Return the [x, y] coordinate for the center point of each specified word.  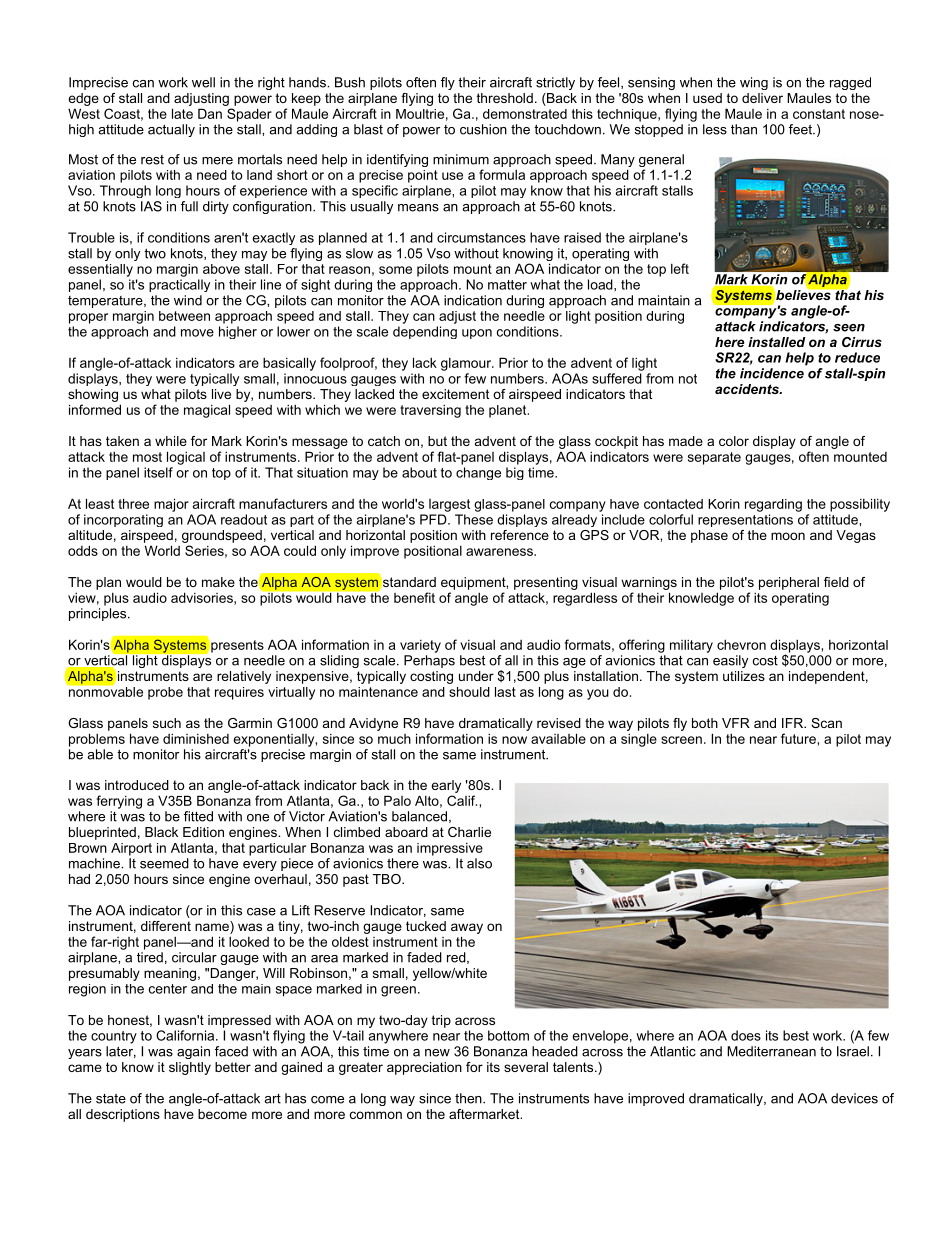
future [799, 738]
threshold [505, 98]
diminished [196, 738]
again [193, 1052]
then [469, 1098]
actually [171, 130]
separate [714, 458]
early [446, 786]
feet [801, 129]
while [171, 441]
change [478, 473]
